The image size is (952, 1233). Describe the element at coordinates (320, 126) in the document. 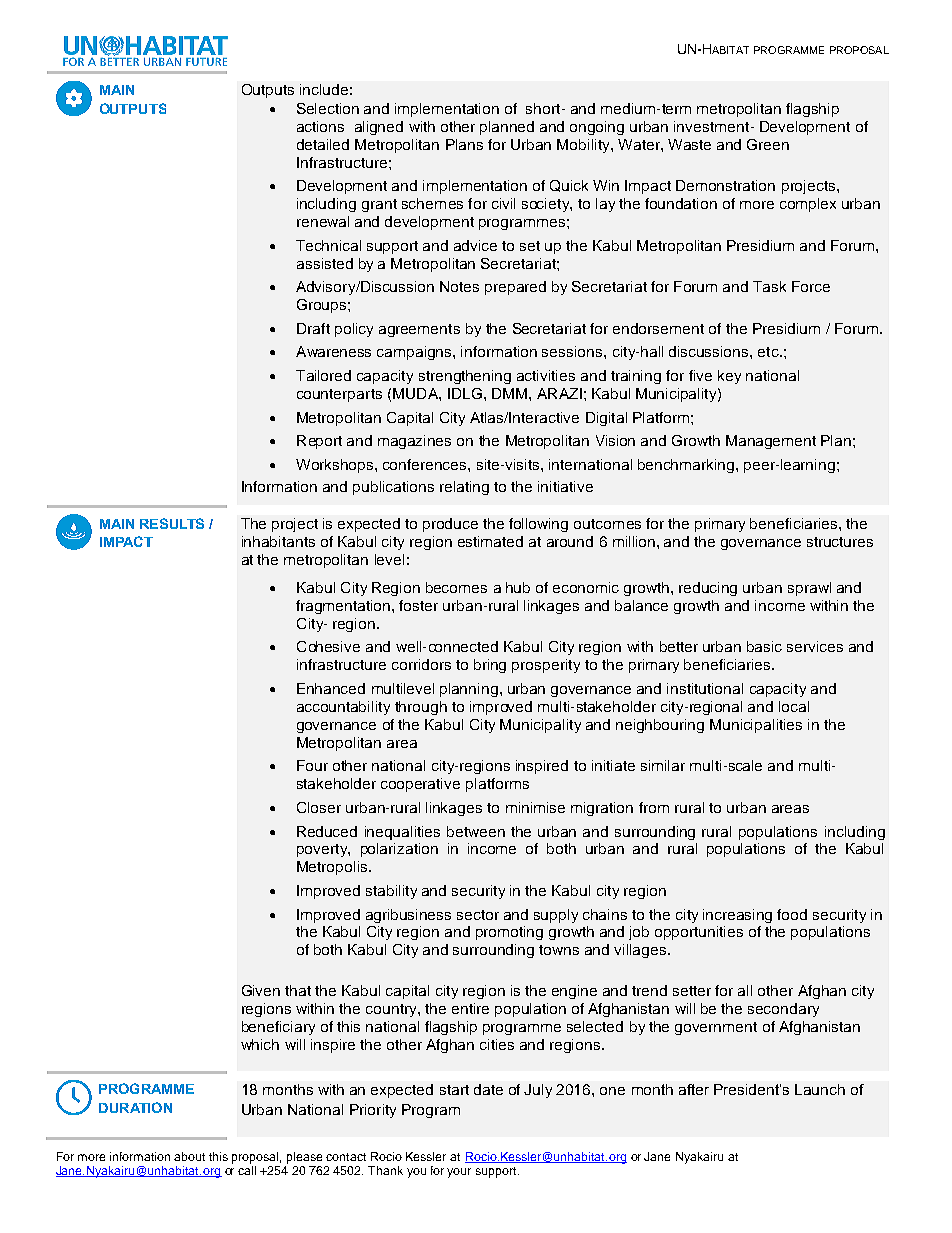

I see `actions` at that location.
